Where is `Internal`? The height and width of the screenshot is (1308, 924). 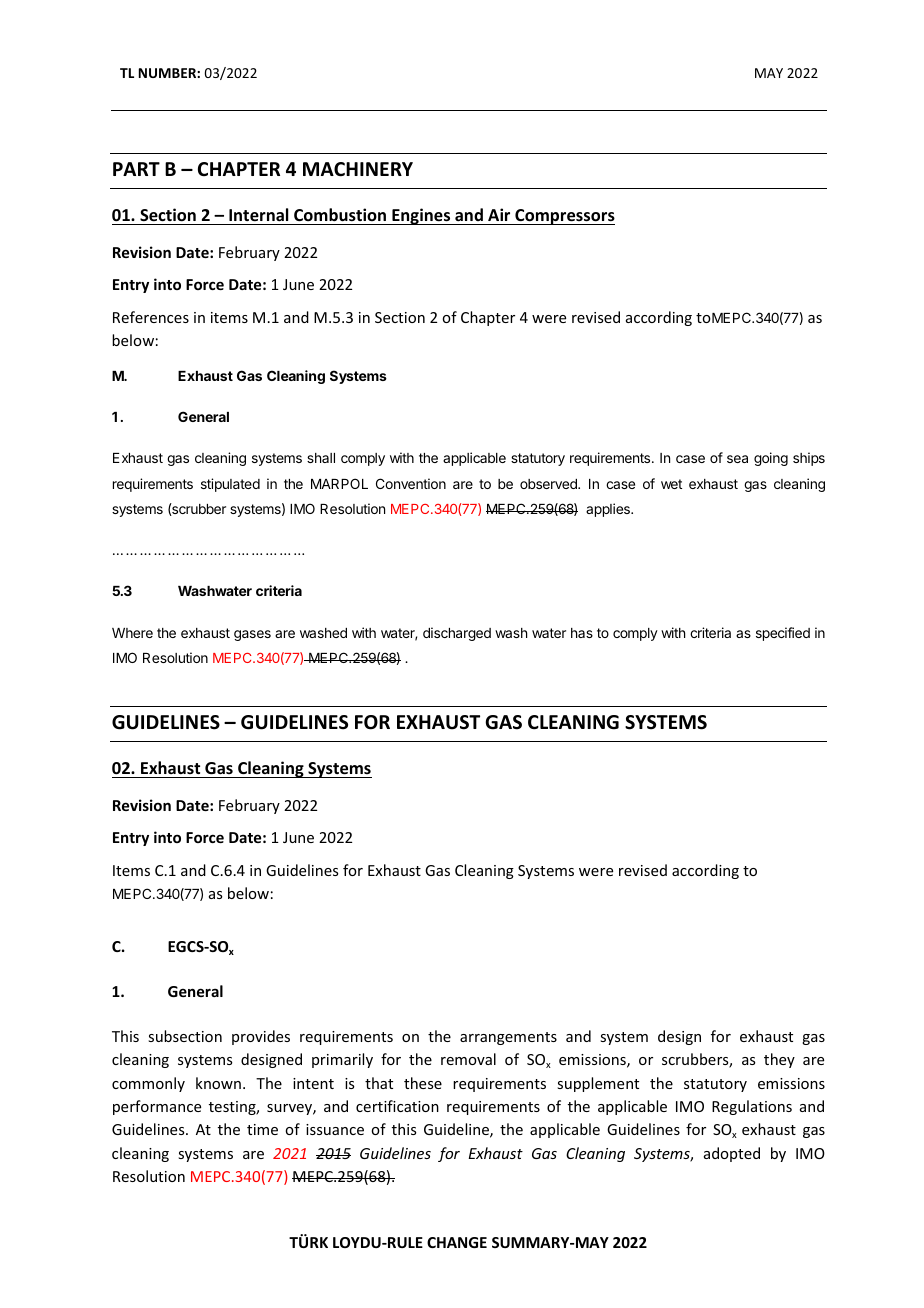 Internal is located at coordinates (258, 215).
